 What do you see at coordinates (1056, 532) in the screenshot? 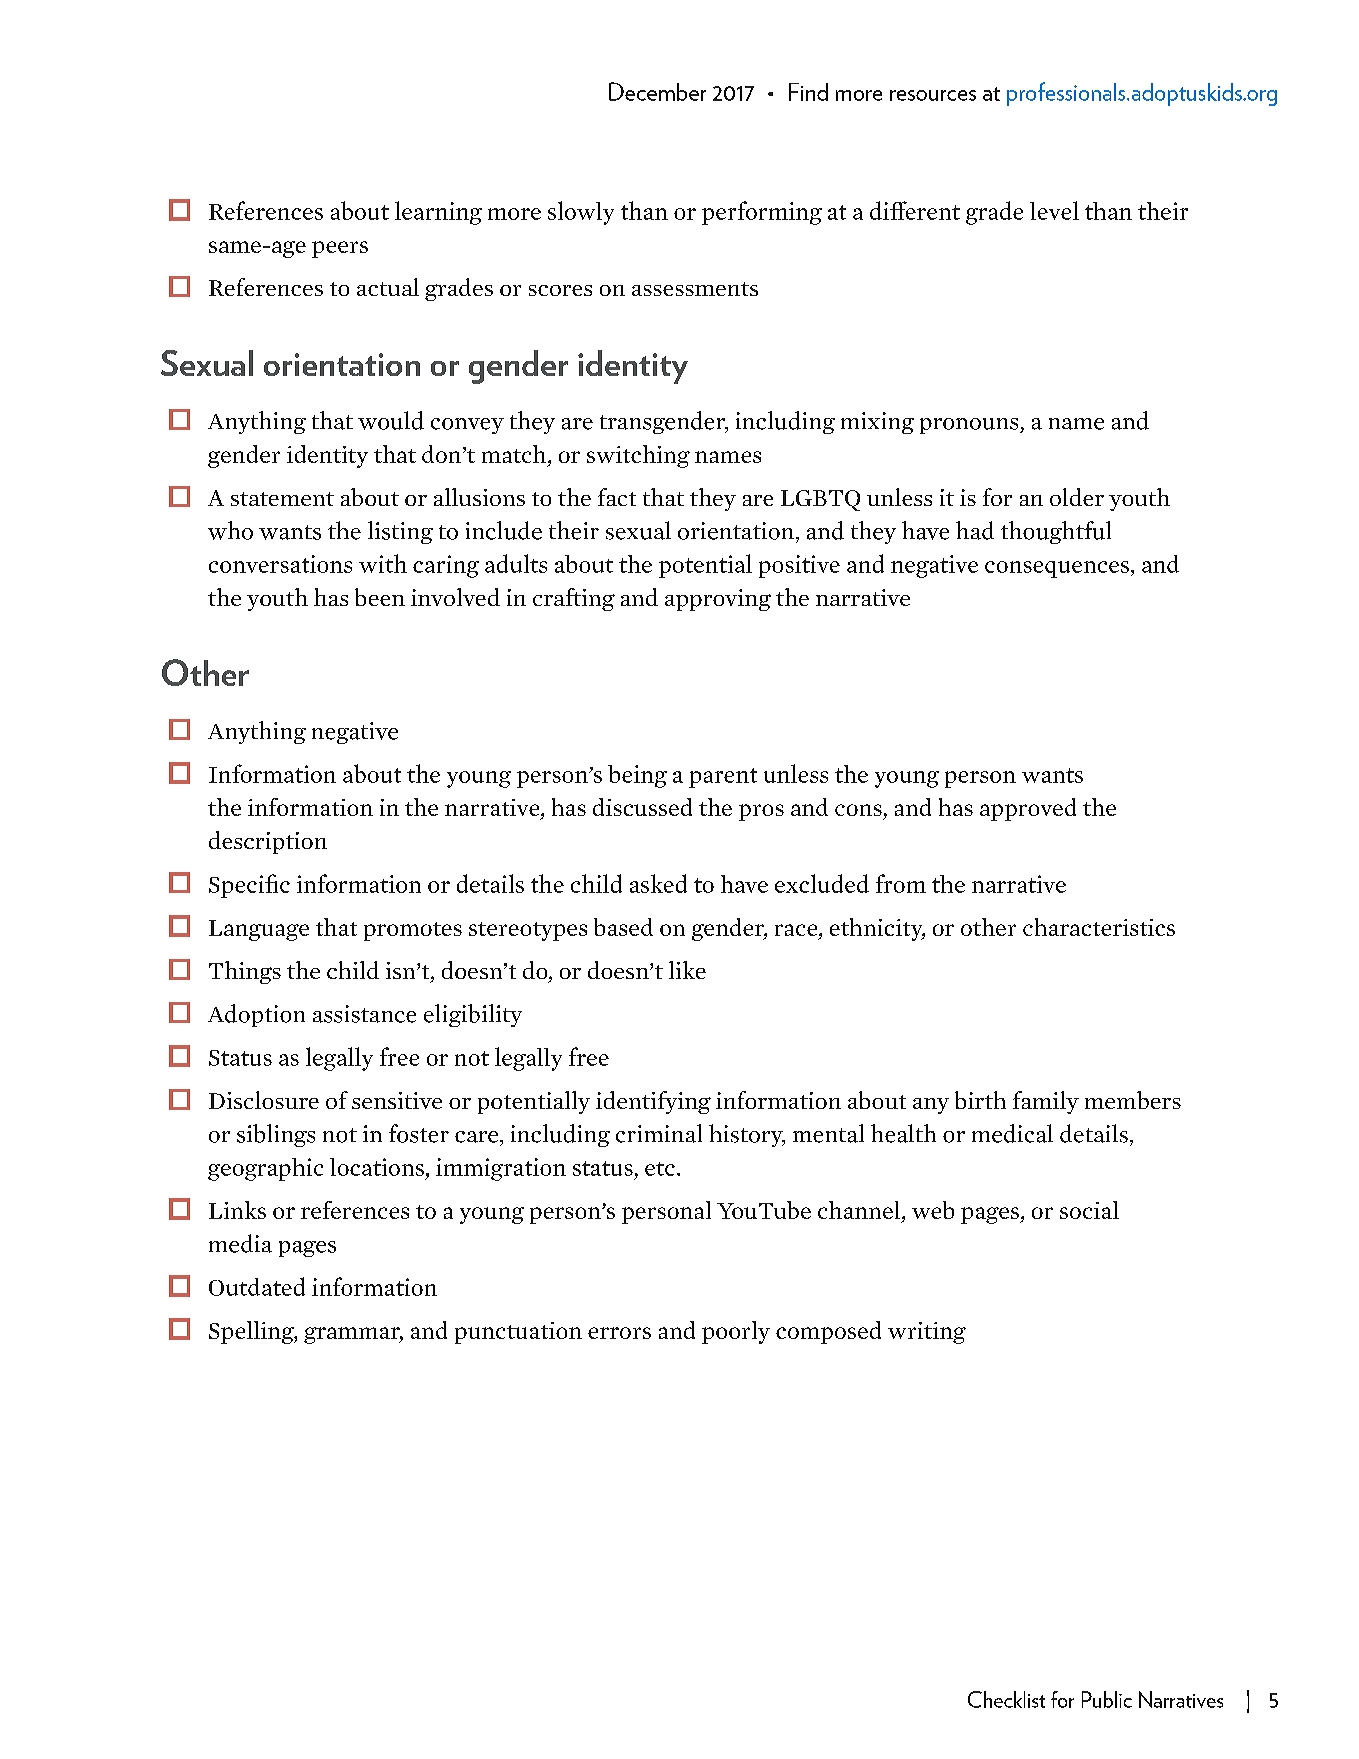
I see `thoughtful` at bounding box center [1056, 532].
